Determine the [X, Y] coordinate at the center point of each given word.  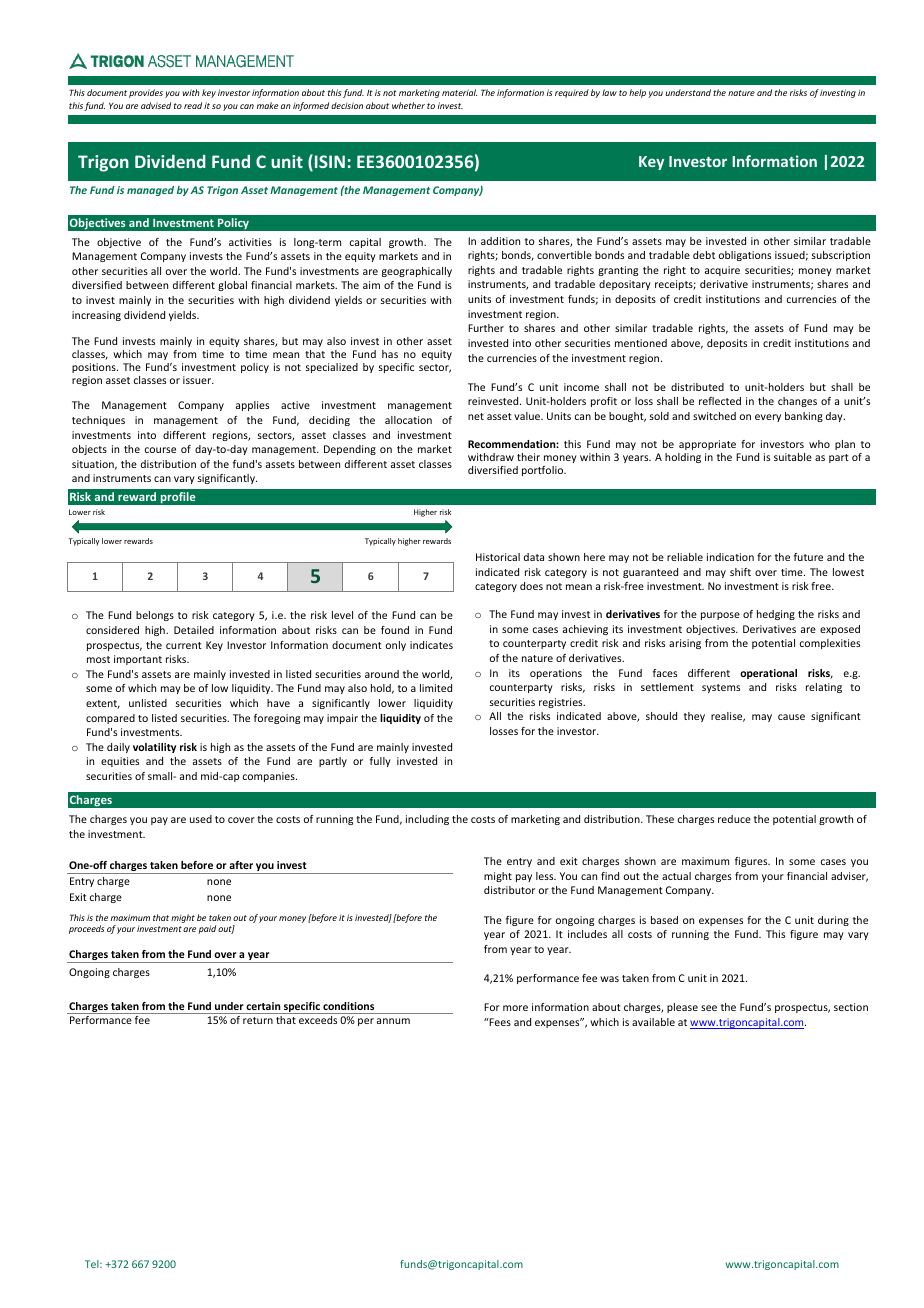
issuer [198, 380]
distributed [697, 387]
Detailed [194, 630]
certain [263, 1006]
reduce [734, 819]
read [193, 105]
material [459, 92]
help [637, 93]
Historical [498, 557]
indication [730, 557]
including [427, 820]
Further [486, 328]
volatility [154, 748]
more [515, 1008]
